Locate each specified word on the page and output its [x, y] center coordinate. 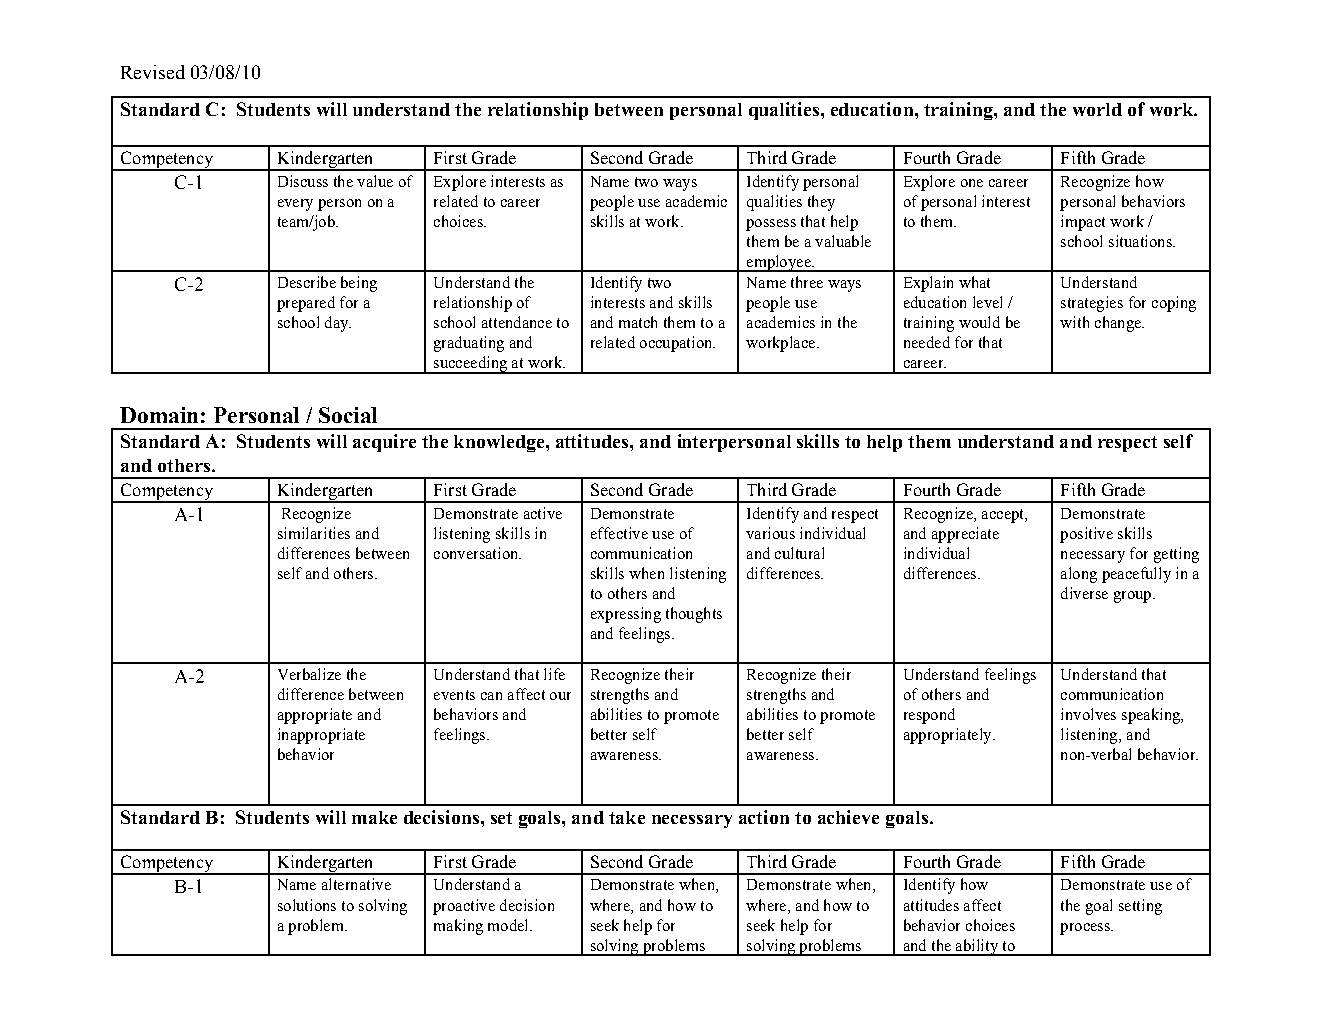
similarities [314, 533]
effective [619, 533]
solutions [307, 905]
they [821, 203]
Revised [153, 72]
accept [1004, 516]
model [509, 925]
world [1097, 109]
